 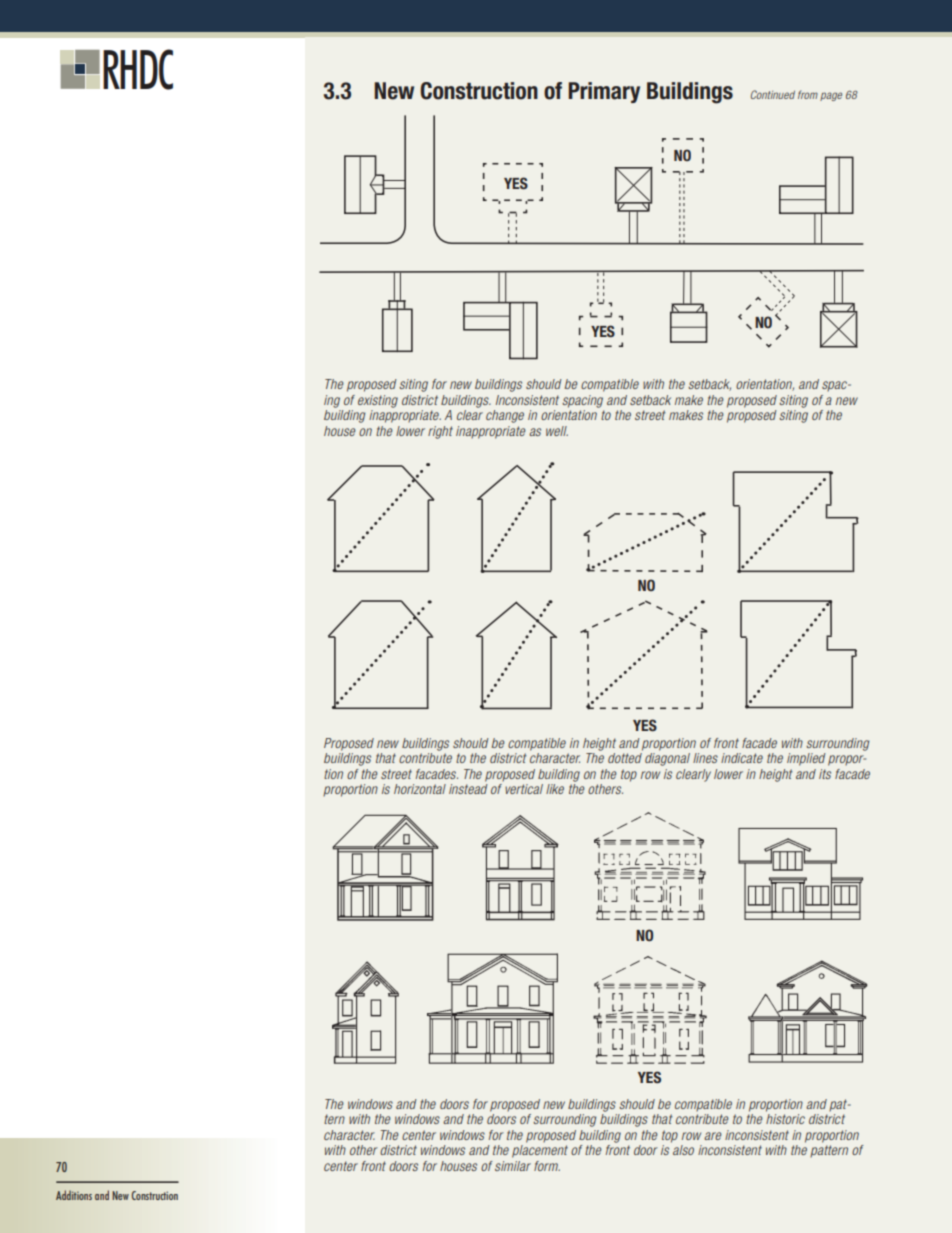 I want to click on similar, so click(x=513, y=1166).
